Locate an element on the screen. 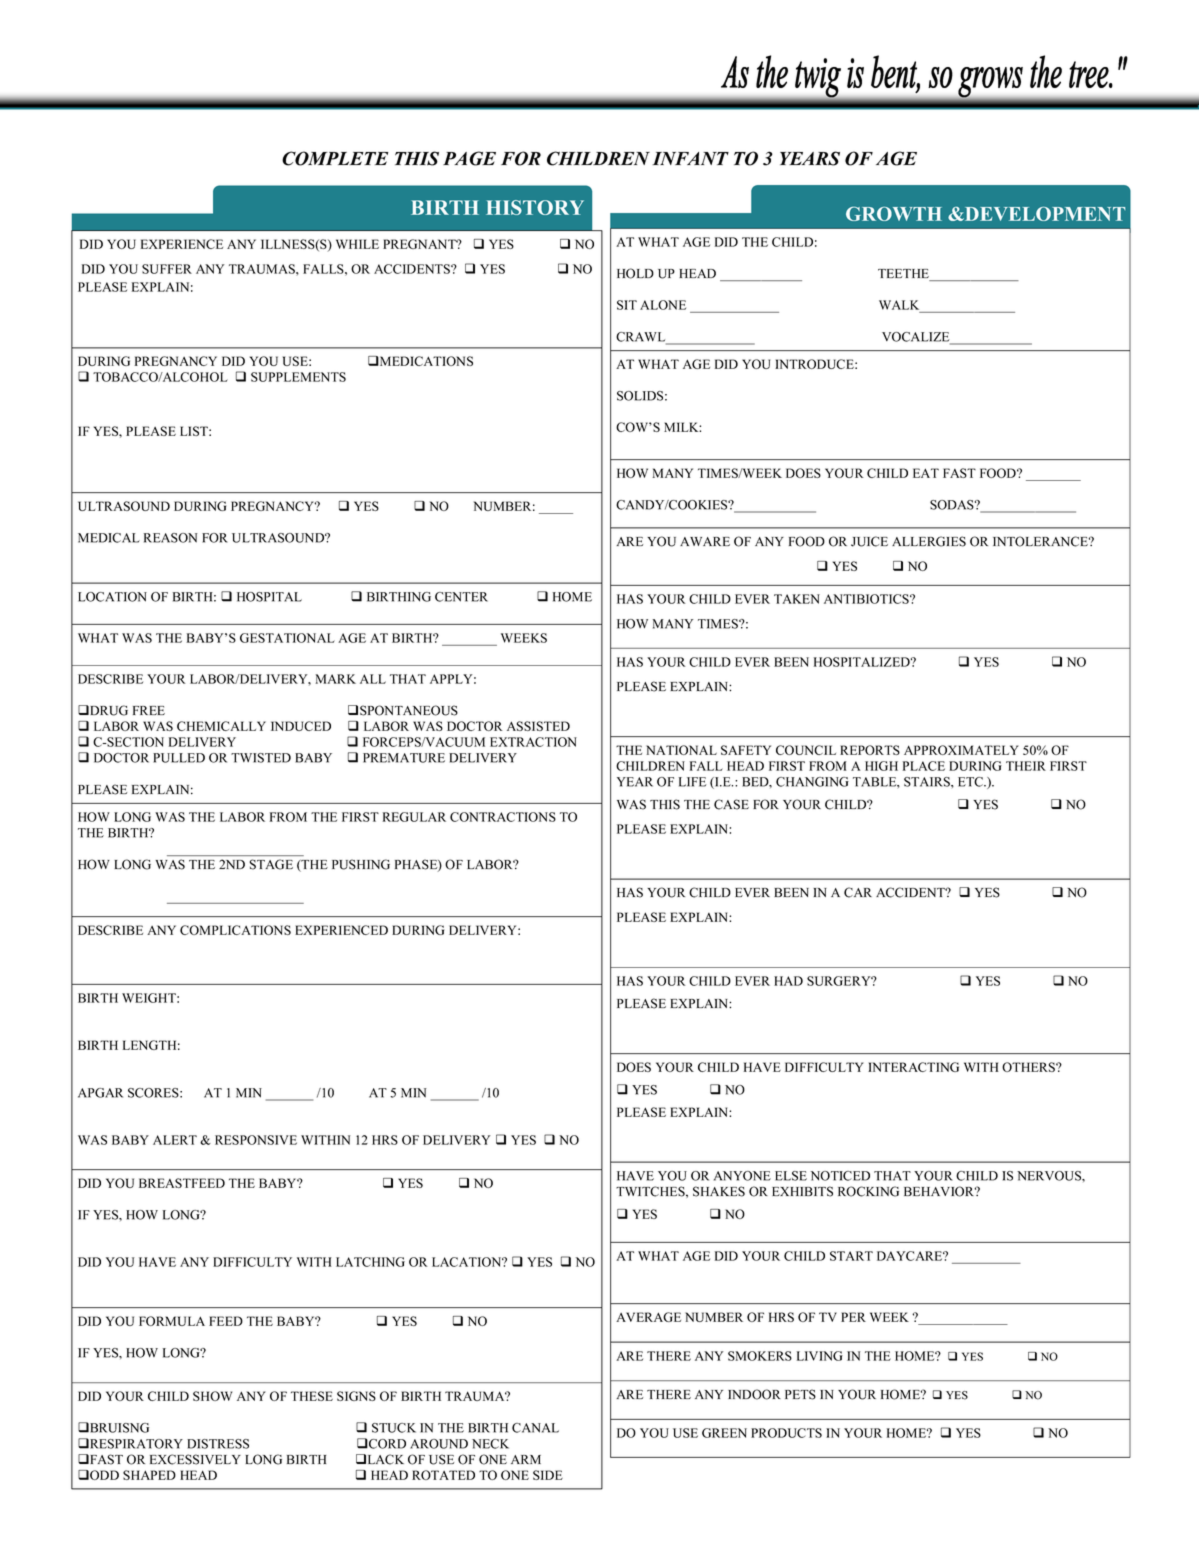 The height and width of the screenshot is (1552, 1199). PETS is located at coordinates (800, 1394).
